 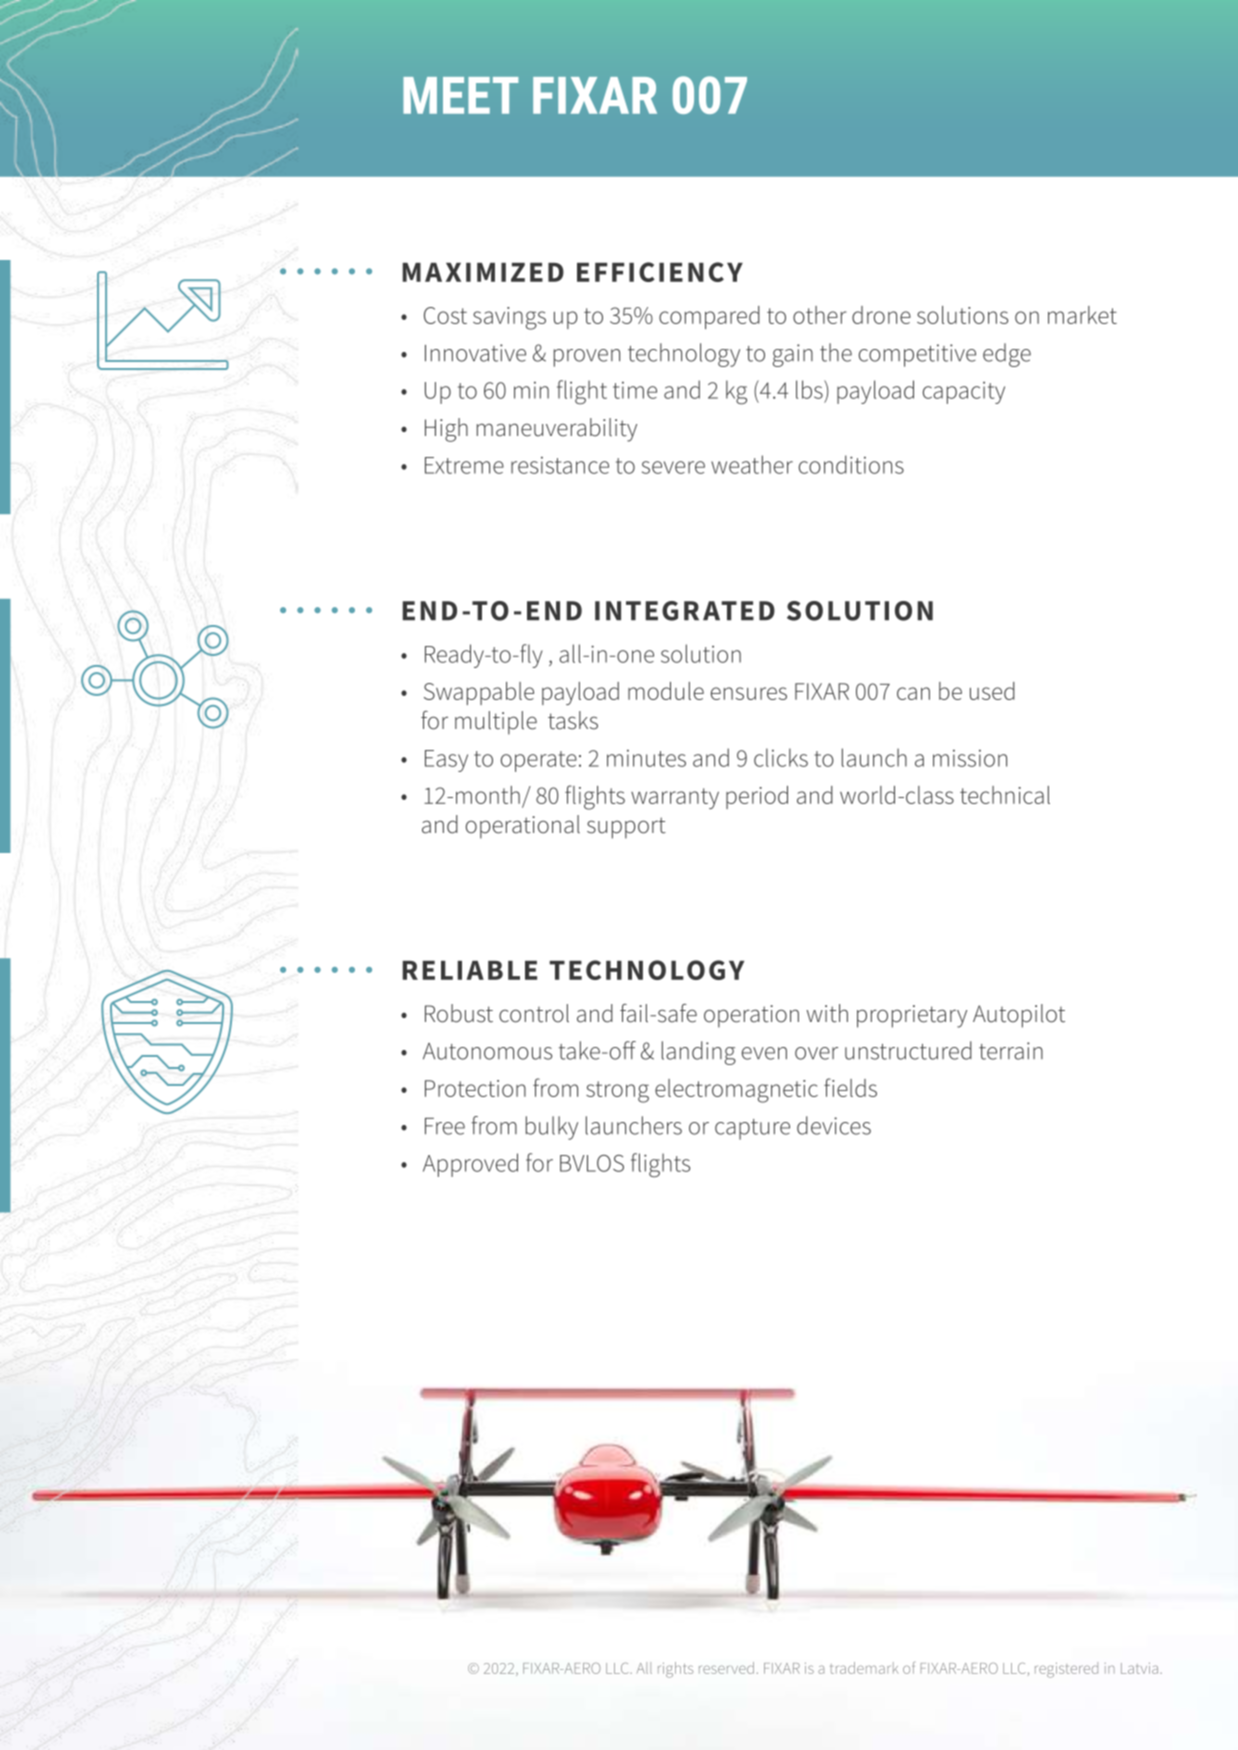 I want to click on capture, so click(x=752, y=1129).
